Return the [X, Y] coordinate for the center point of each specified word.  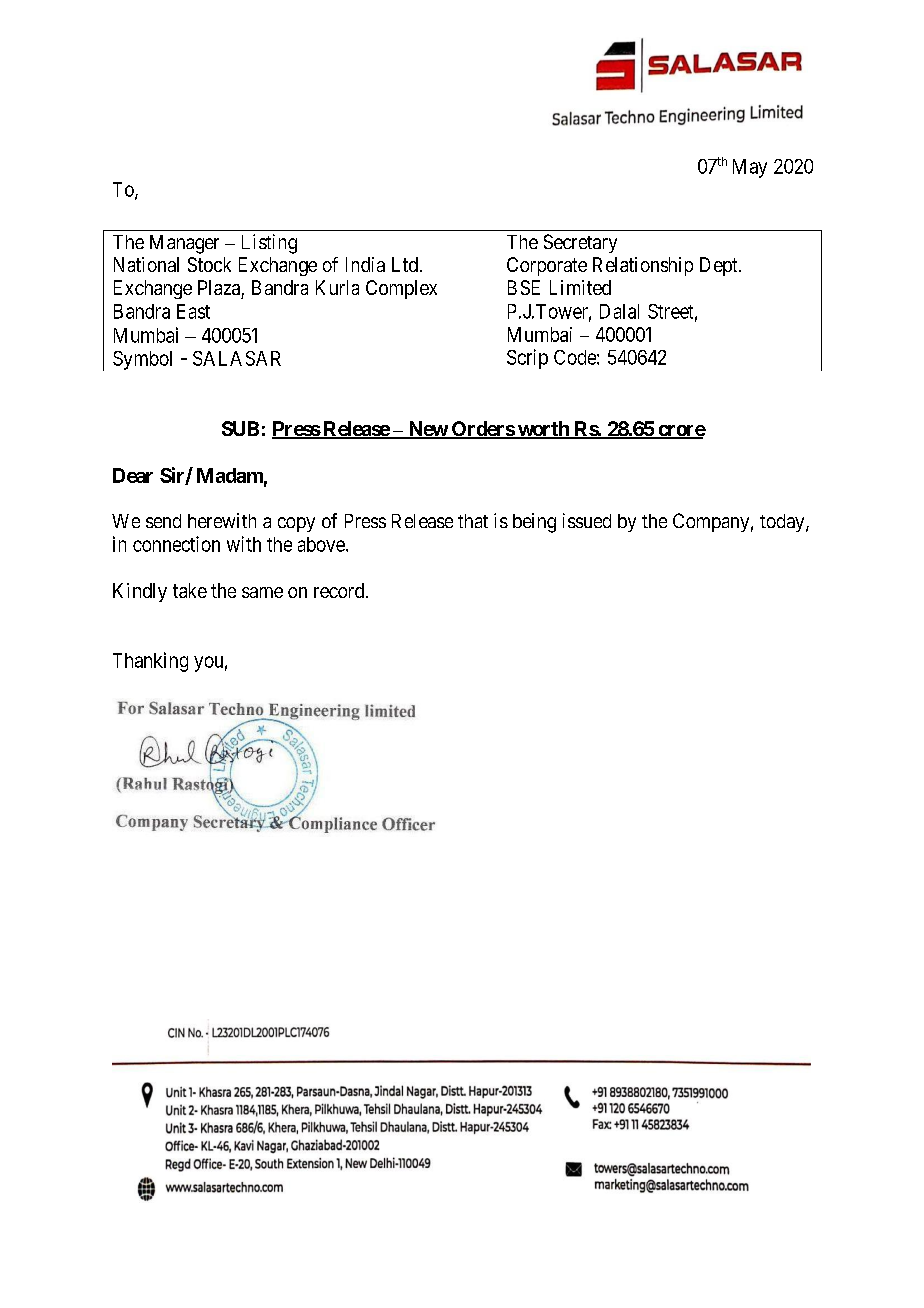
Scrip [527, 359]
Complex [401, 289]
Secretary [580, 243]
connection [176, 544]
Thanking [150, 662]
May [750, 168]
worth [543, 430]
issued [587, 520]
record [340, 590]
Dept [720, 266]
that [473, 521]
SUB [240, 428]
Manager [184, 244]
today [783, 523]
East [193, 311]
